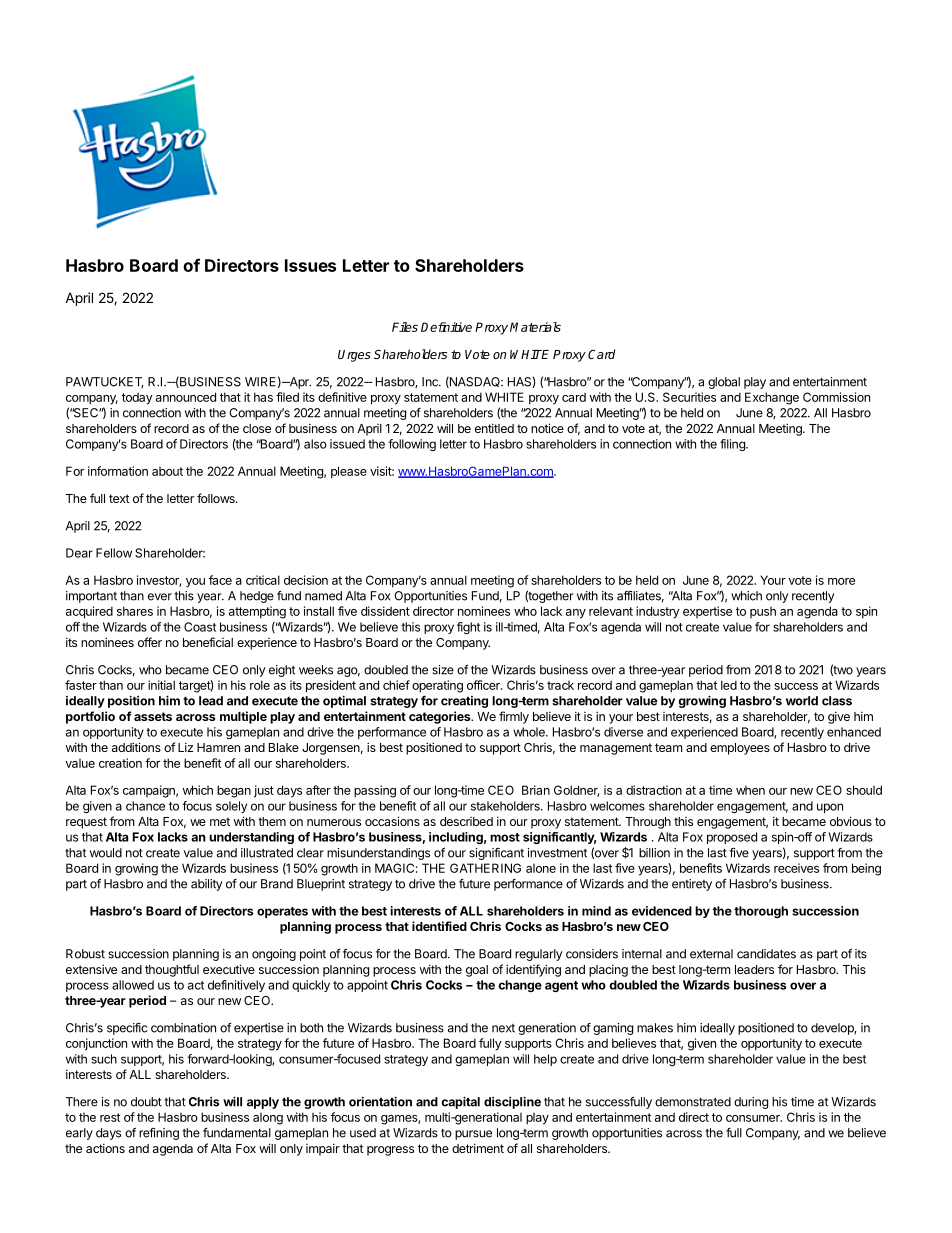 This screenshot has height=1233, width=952. Describe the element at coordinates (751, 1103) in the screenshot. I see `during` at that location.
